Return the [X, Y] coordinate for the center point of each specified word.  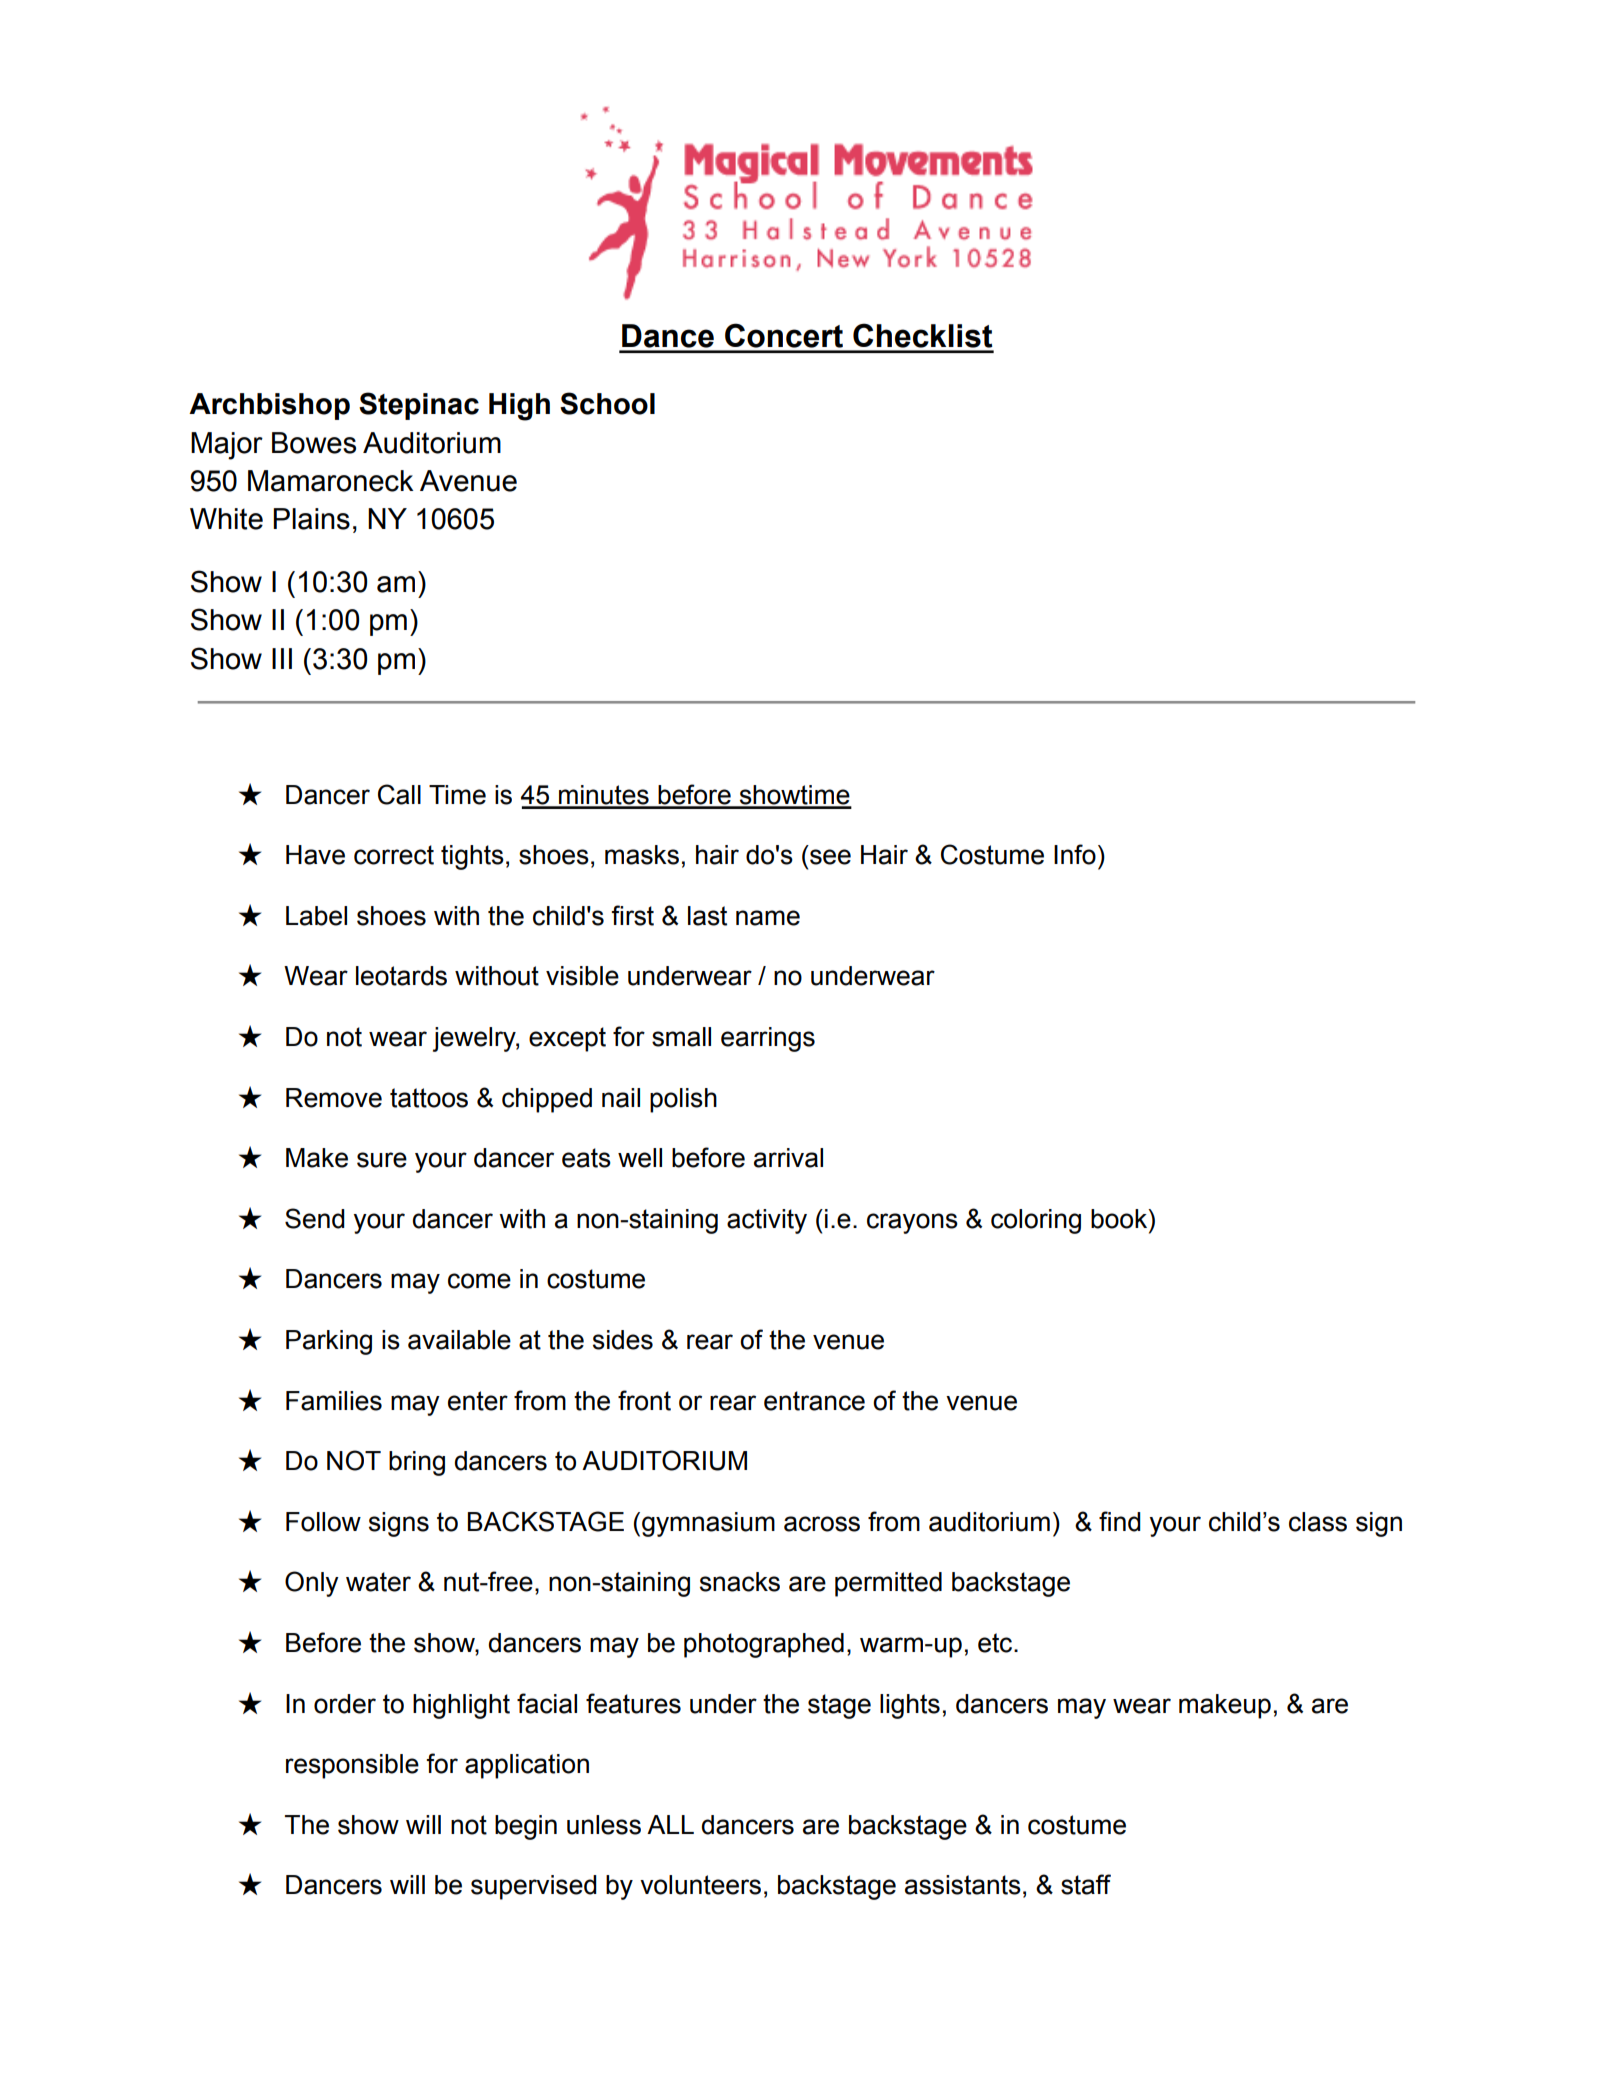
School [607, 403]
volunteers [700, 1885]
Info [1075, 854]
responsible [352, 1766]
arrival [788, 1158]
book [1120, 1219]
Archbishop [269, 406]
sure [382, 1160]
